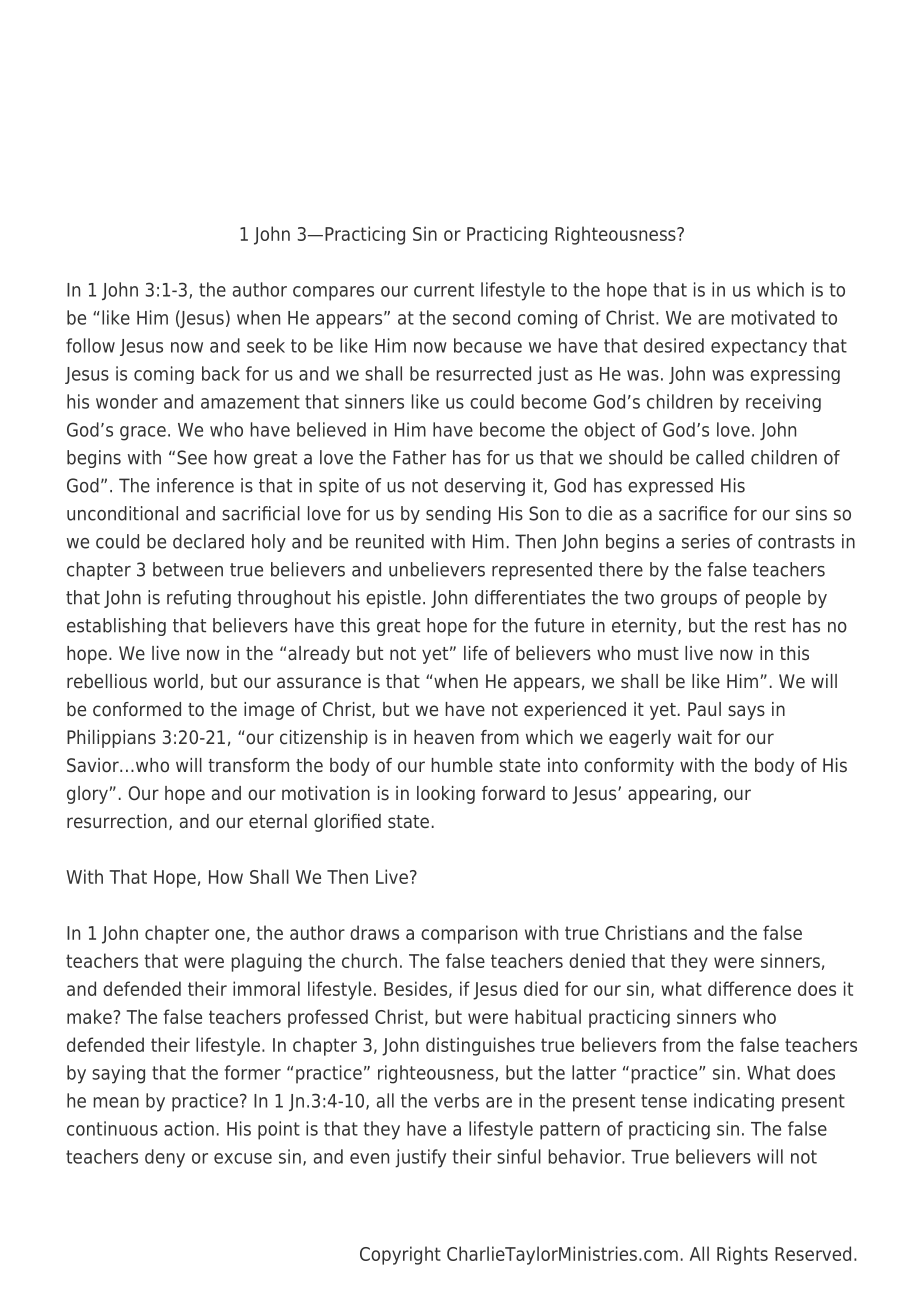  What do you see at coordinates (400, 1255) in the screenshot?
I see `Copyright` at bounding box center [400, 1255].
